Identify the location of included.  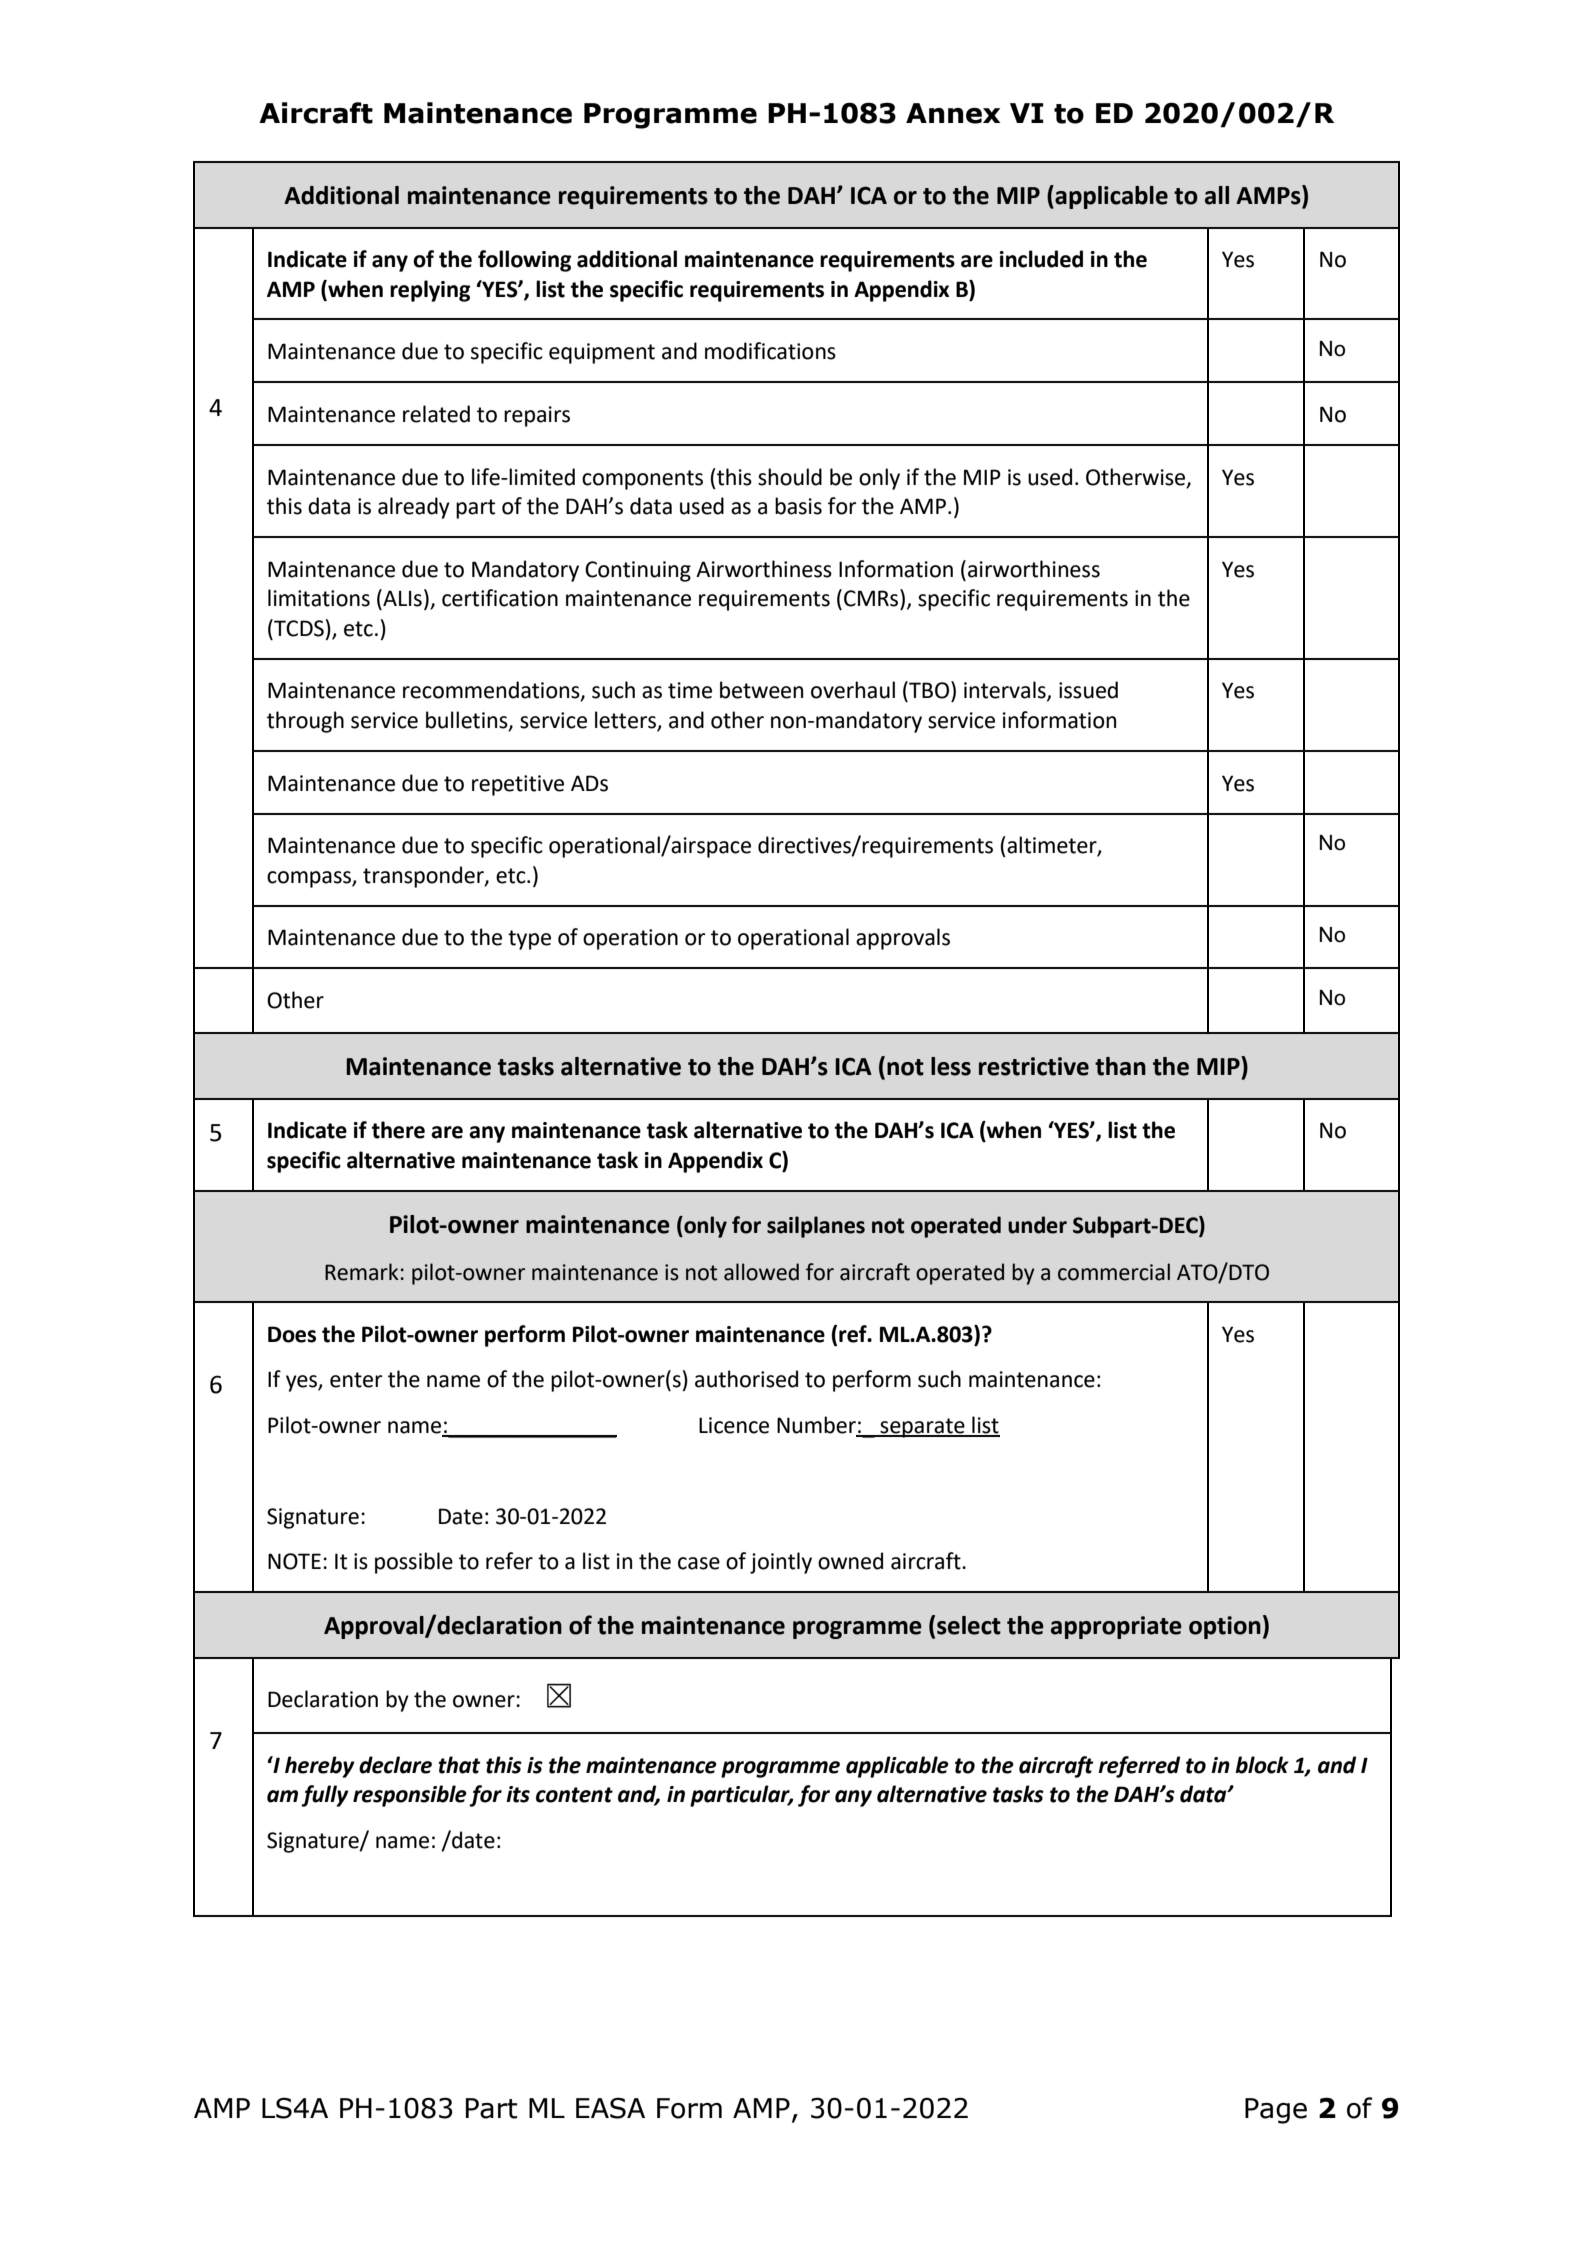
(1041, 259).
